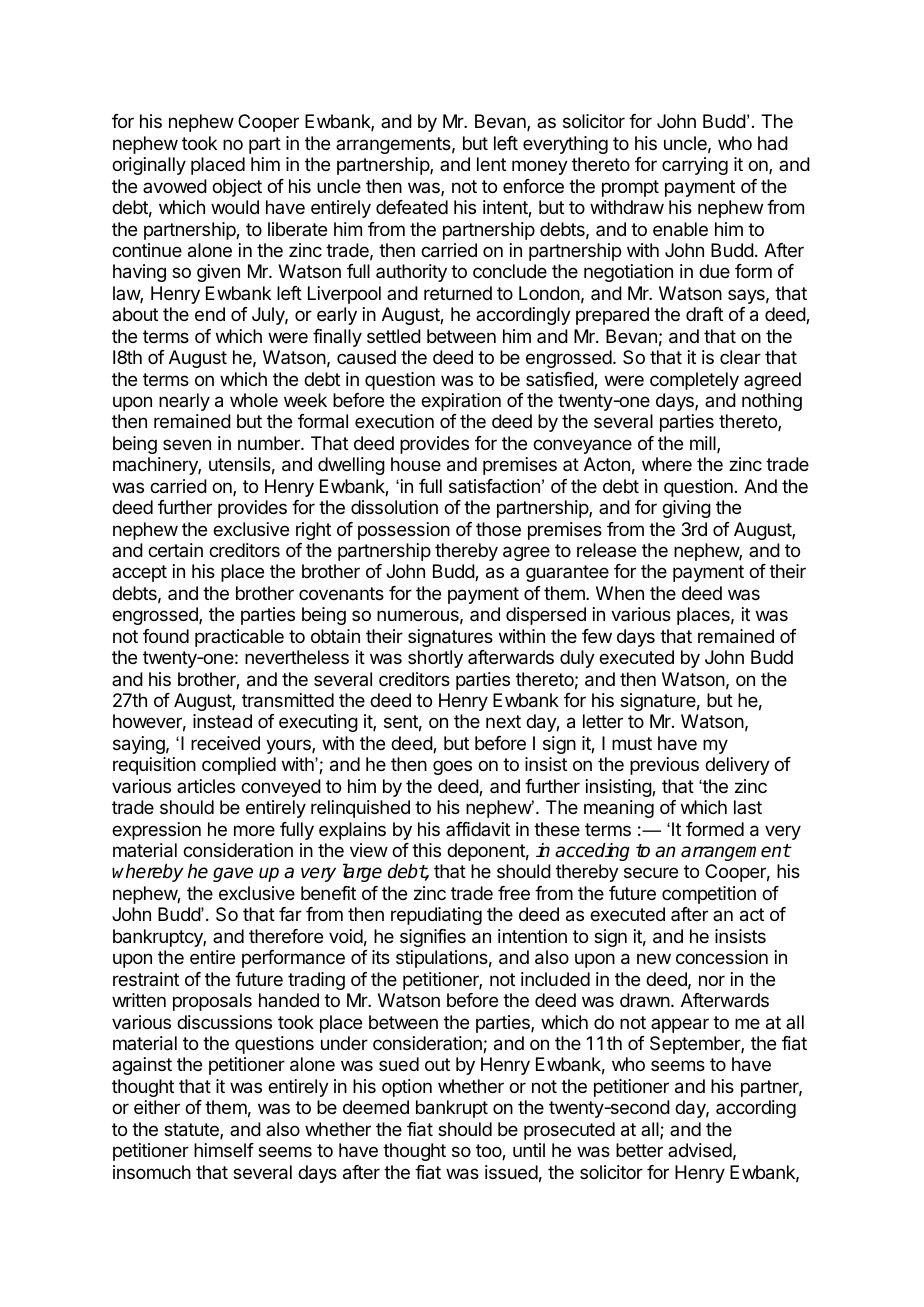  Describe the element at coordinates (494, 486) in the image. I see `satisfaction` at that location.
